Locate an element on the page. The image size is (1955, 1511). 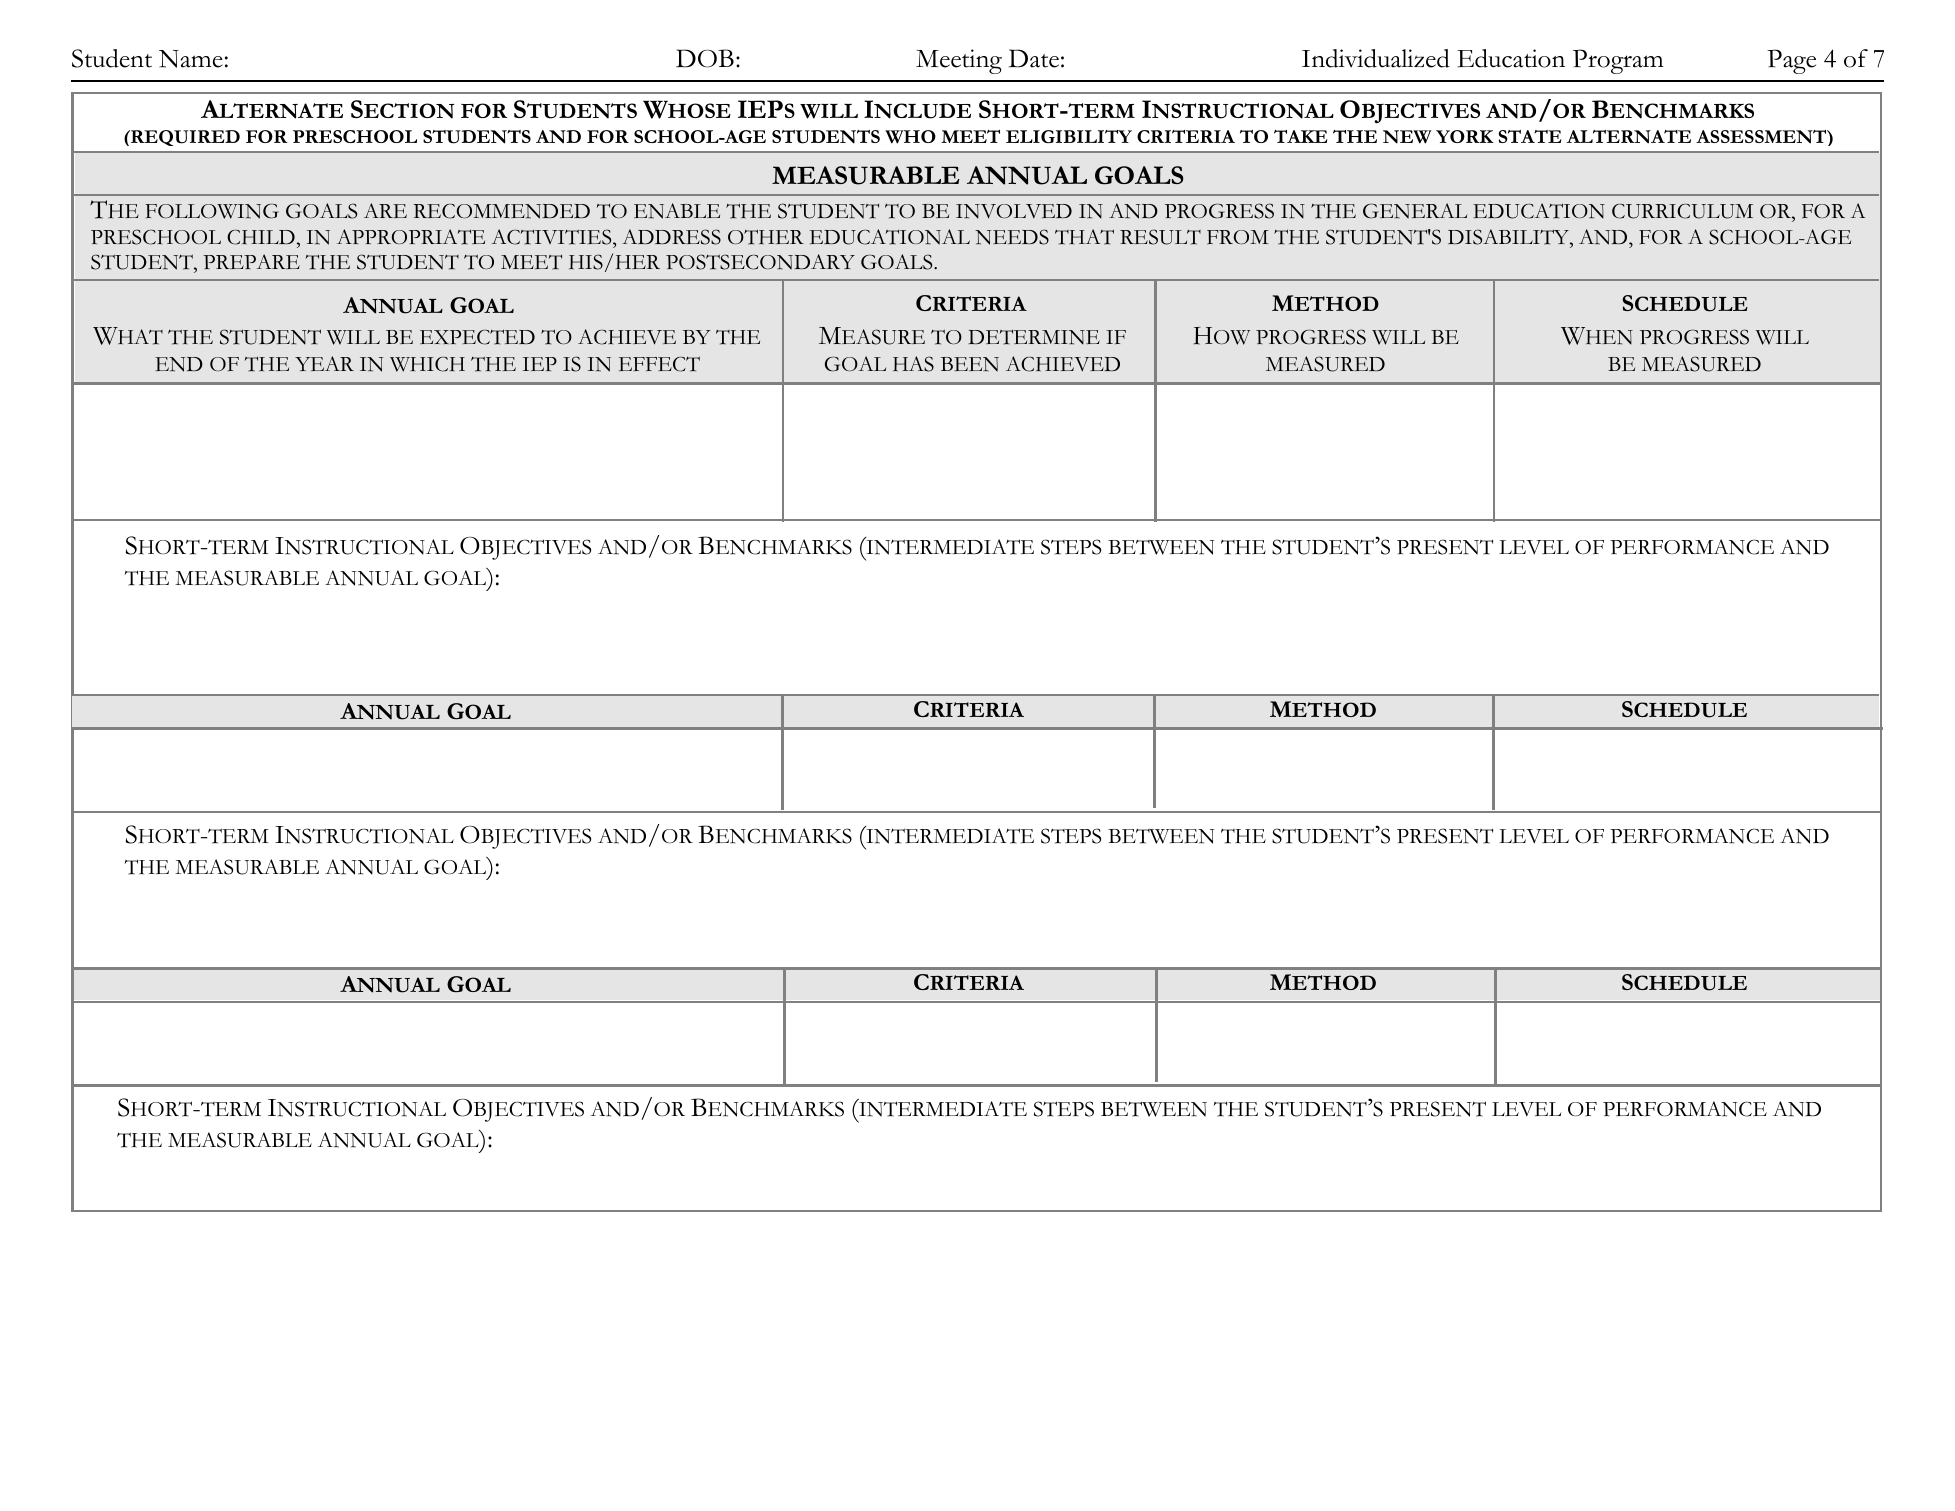
INVOLVED is located at coordinates (1014, 211).
